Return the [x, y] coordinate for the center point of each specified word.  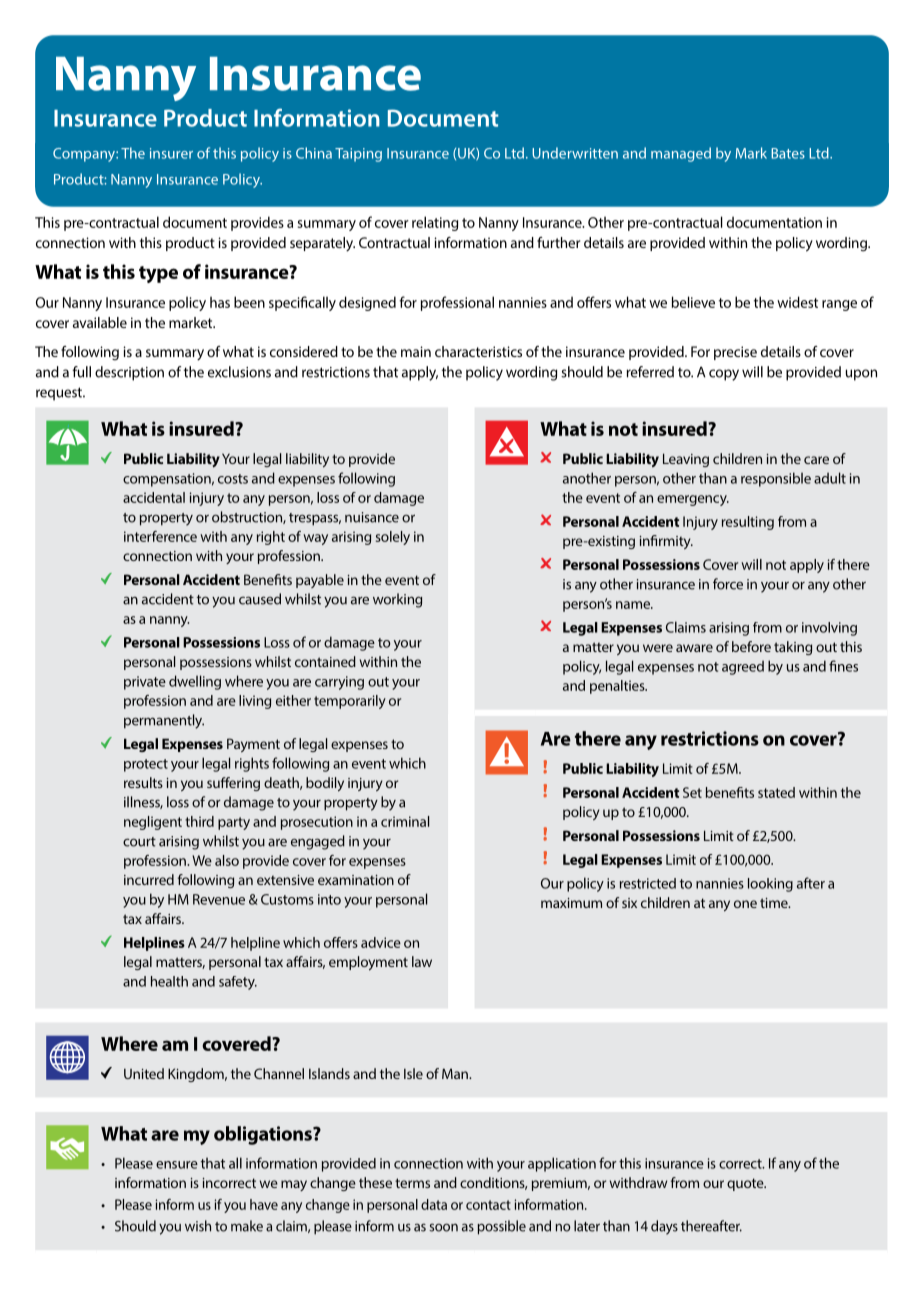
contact [488, 1205]
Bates [788, 153]
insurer [171, 153]
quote [746, 1184]
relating [435, 223]
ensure [177, 1165]
